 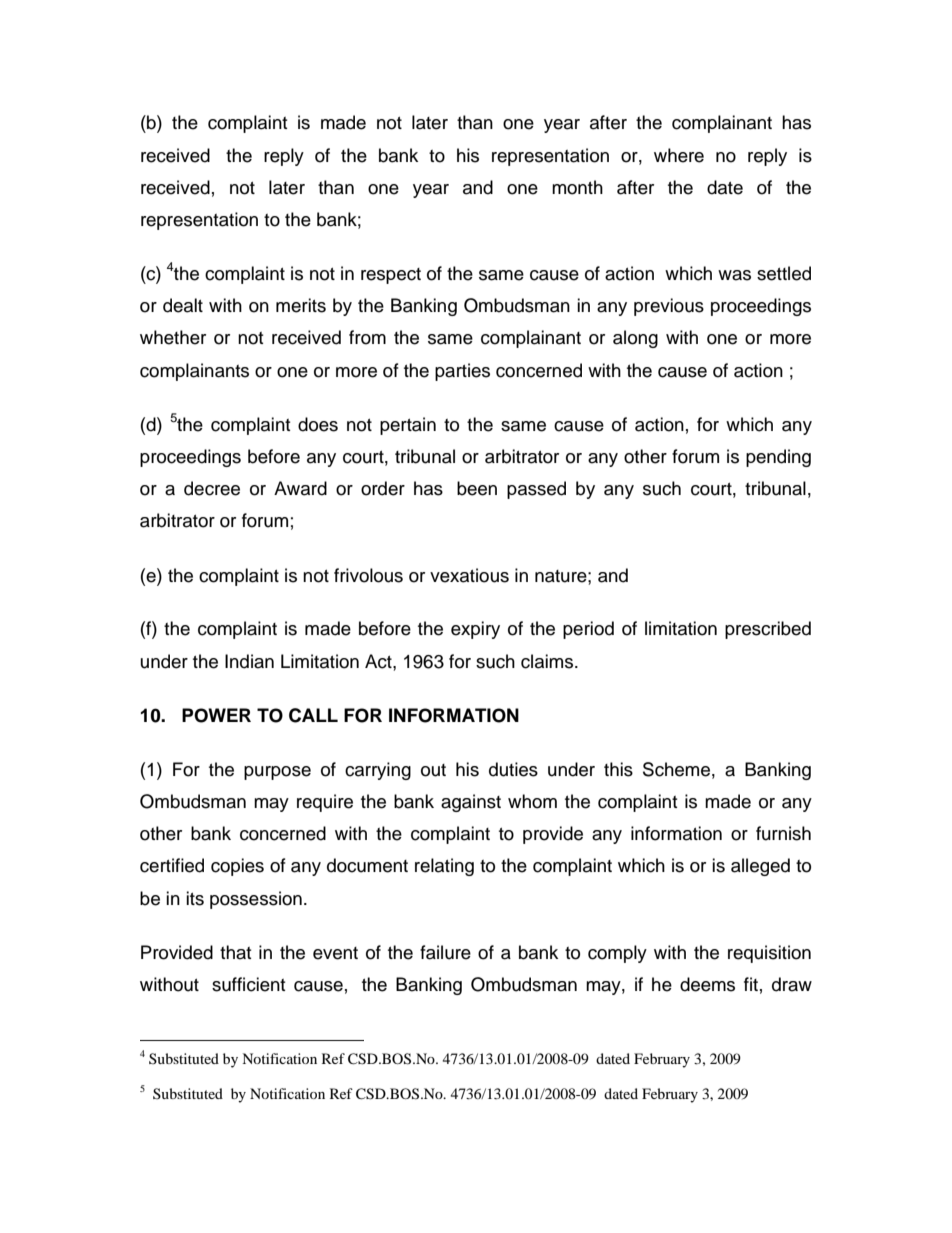 What do you see at coordinates (216, 715) in the document?
I see `POWER` at bounding box center [216, 715].
